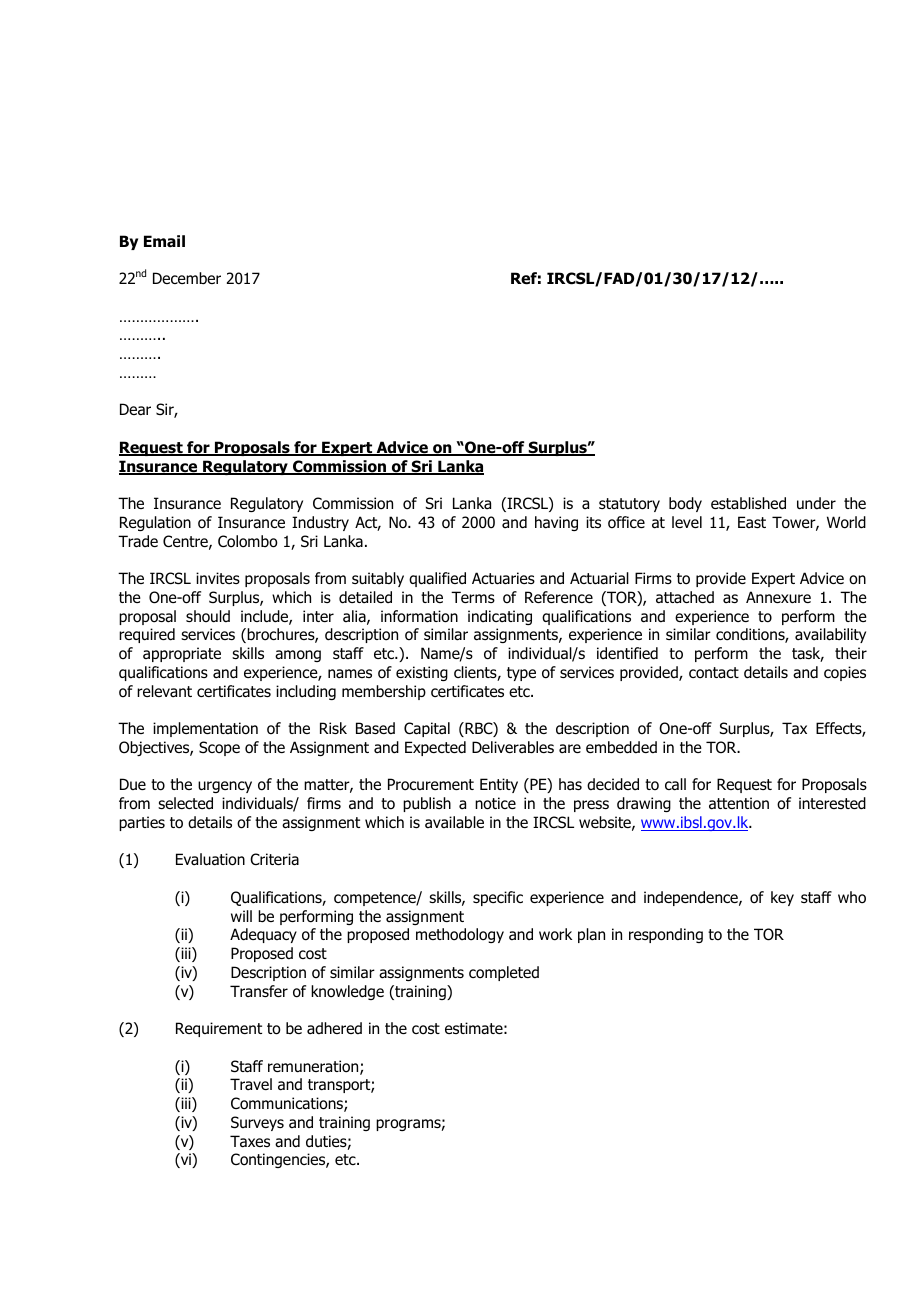  Describe the element at coordinates (748, 503) in the document. I see `established` at that location.
